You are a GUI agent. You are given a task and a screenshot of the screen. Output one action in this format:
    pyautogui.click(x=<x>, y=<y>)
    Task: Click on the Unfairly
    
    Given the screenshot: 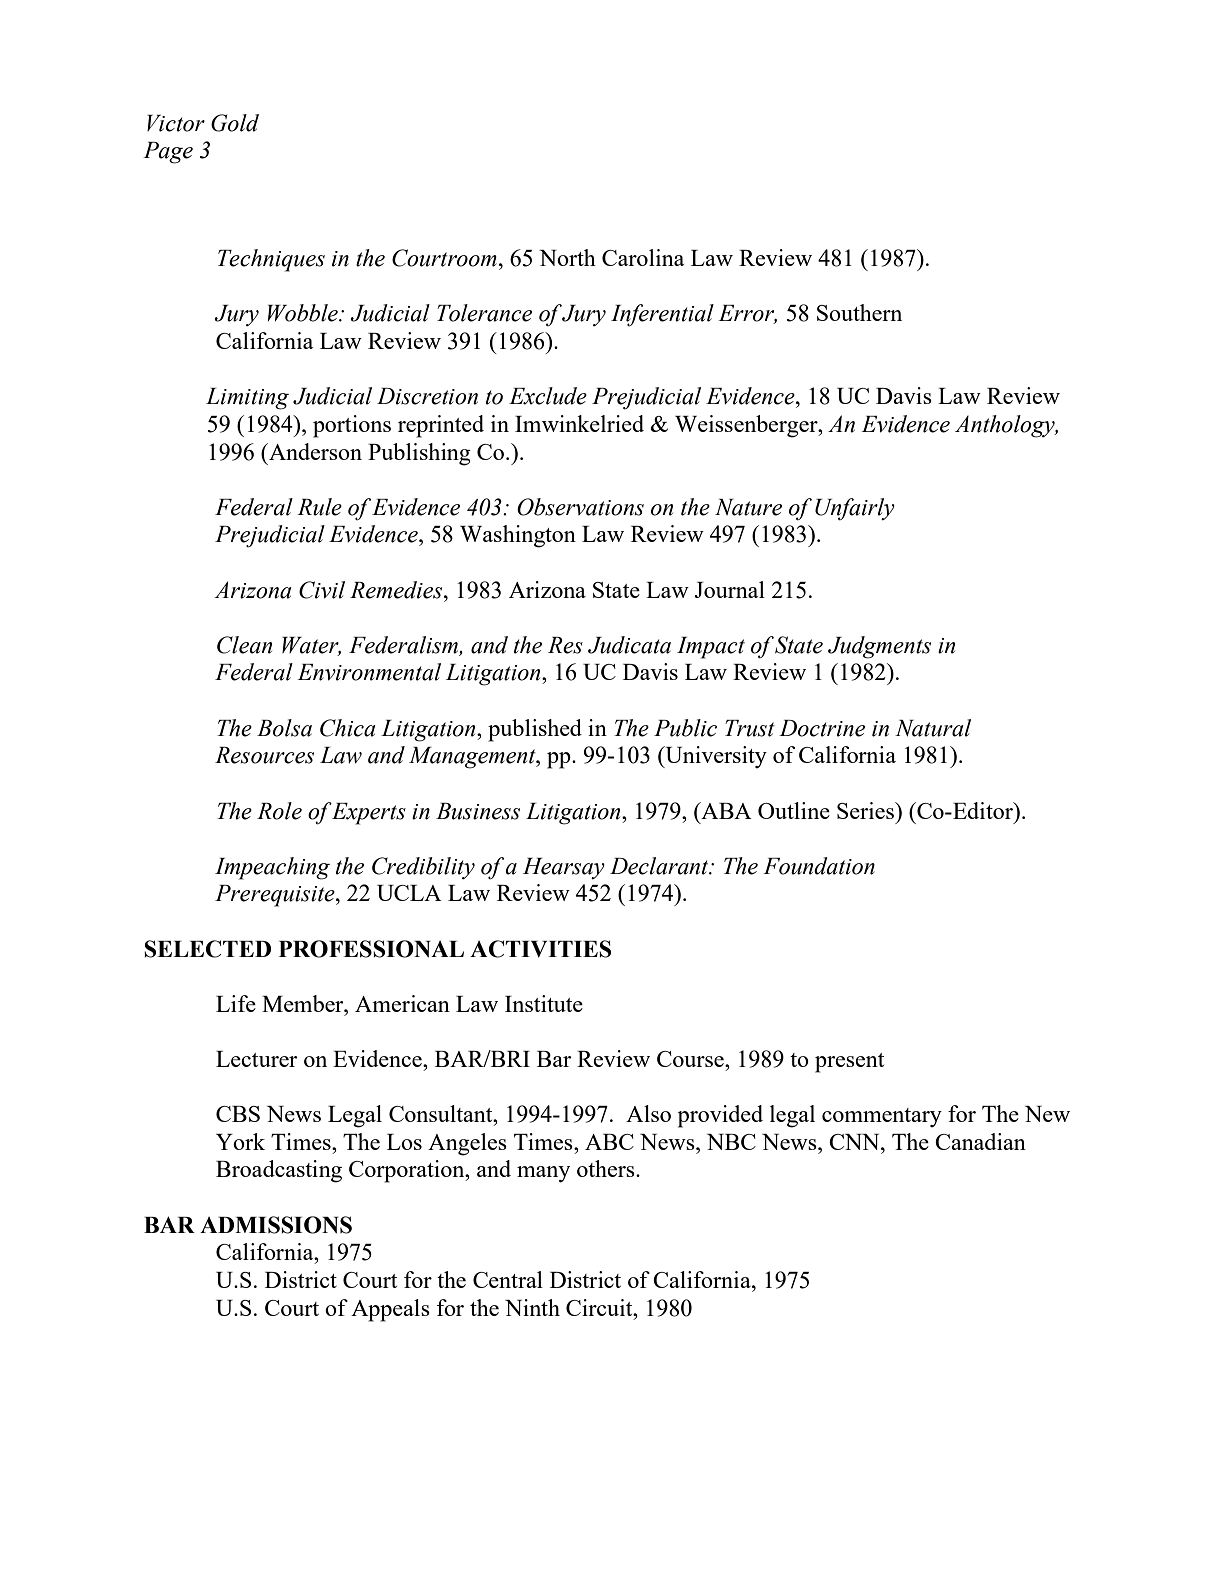 What is the action you would take?
    pyautogui.click(x=855, y=509)
